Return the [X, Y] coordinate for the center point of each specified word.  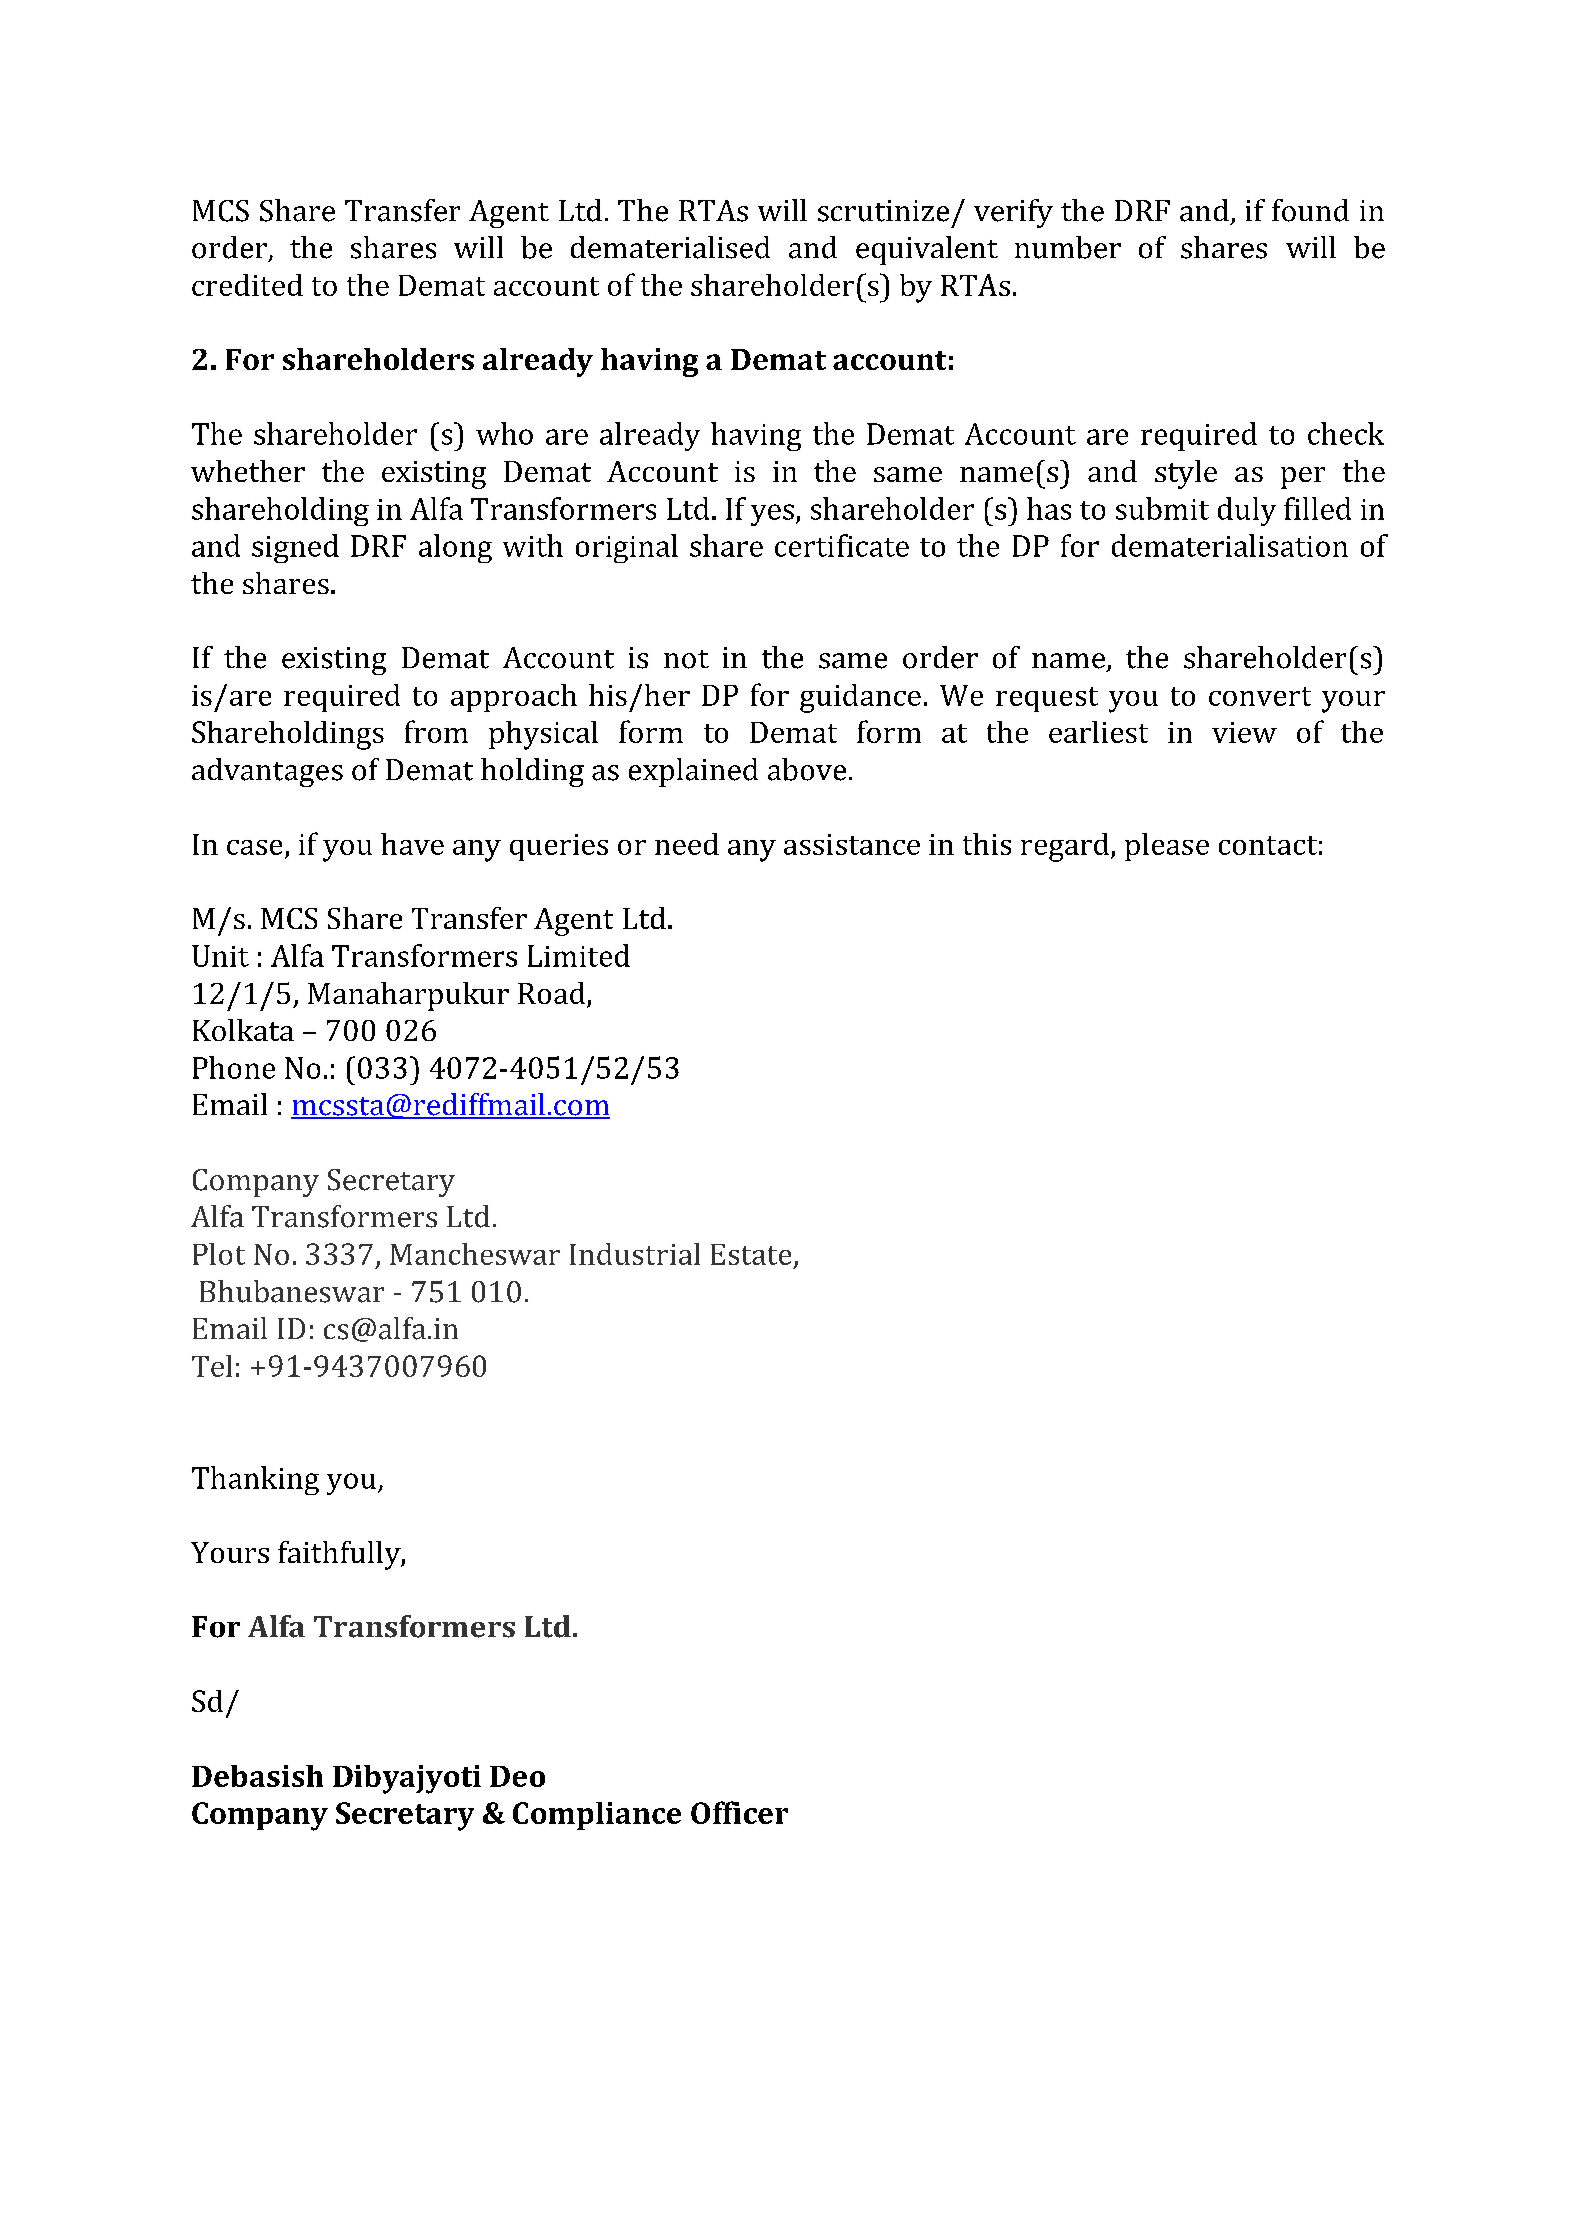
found [1310, 210]
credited [247, 285]
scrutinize [883, 211]
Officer [739, 1812]
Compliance [597, 1816]
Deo [517, 1776]
